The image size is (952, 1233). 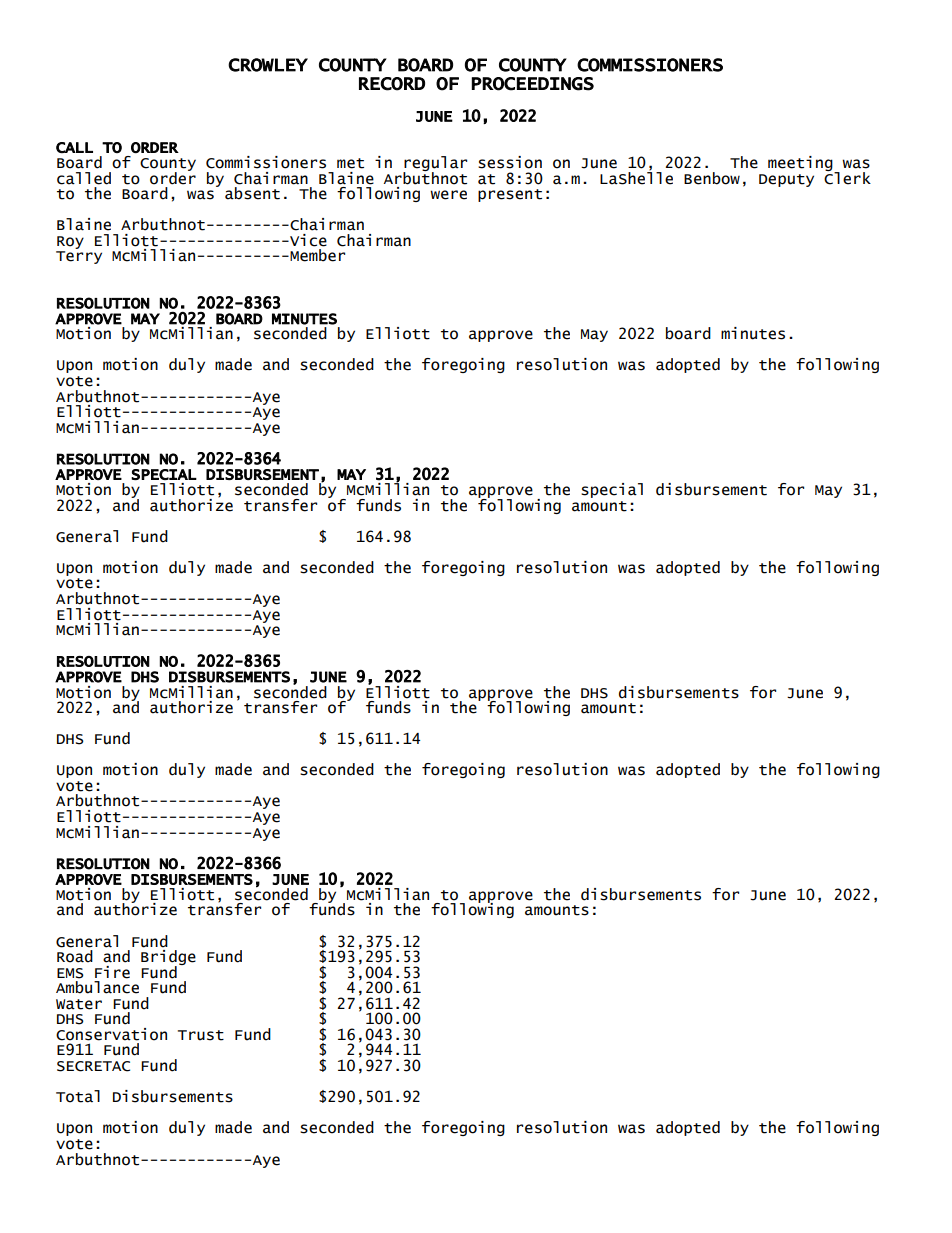 What do you see at coordinates (448, 195) in the screenshot?
I see `were` at bounding box center [448, 195].
